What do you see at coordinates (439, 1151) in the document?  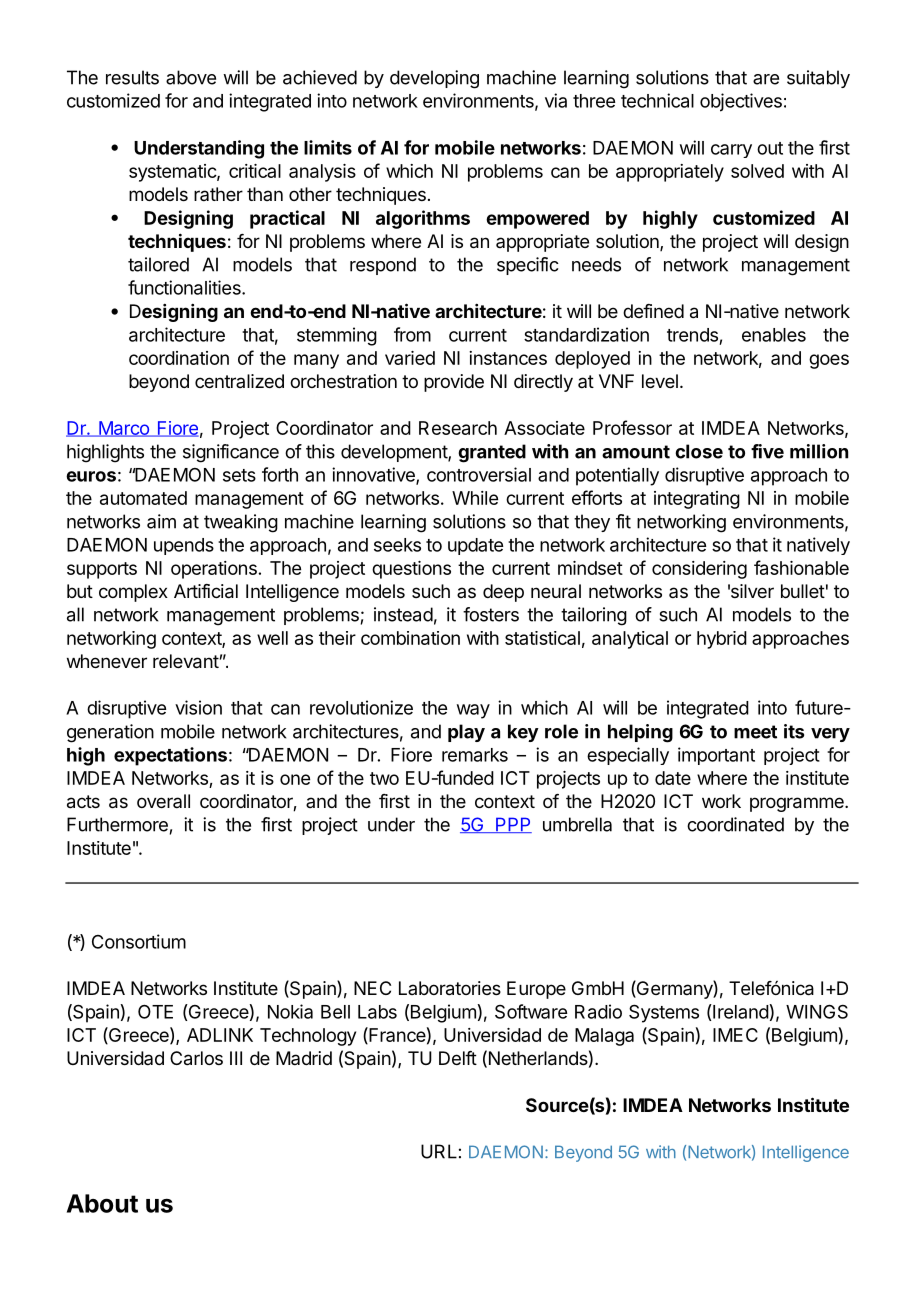 I see `URL` at bounding box center [439, 1151].
